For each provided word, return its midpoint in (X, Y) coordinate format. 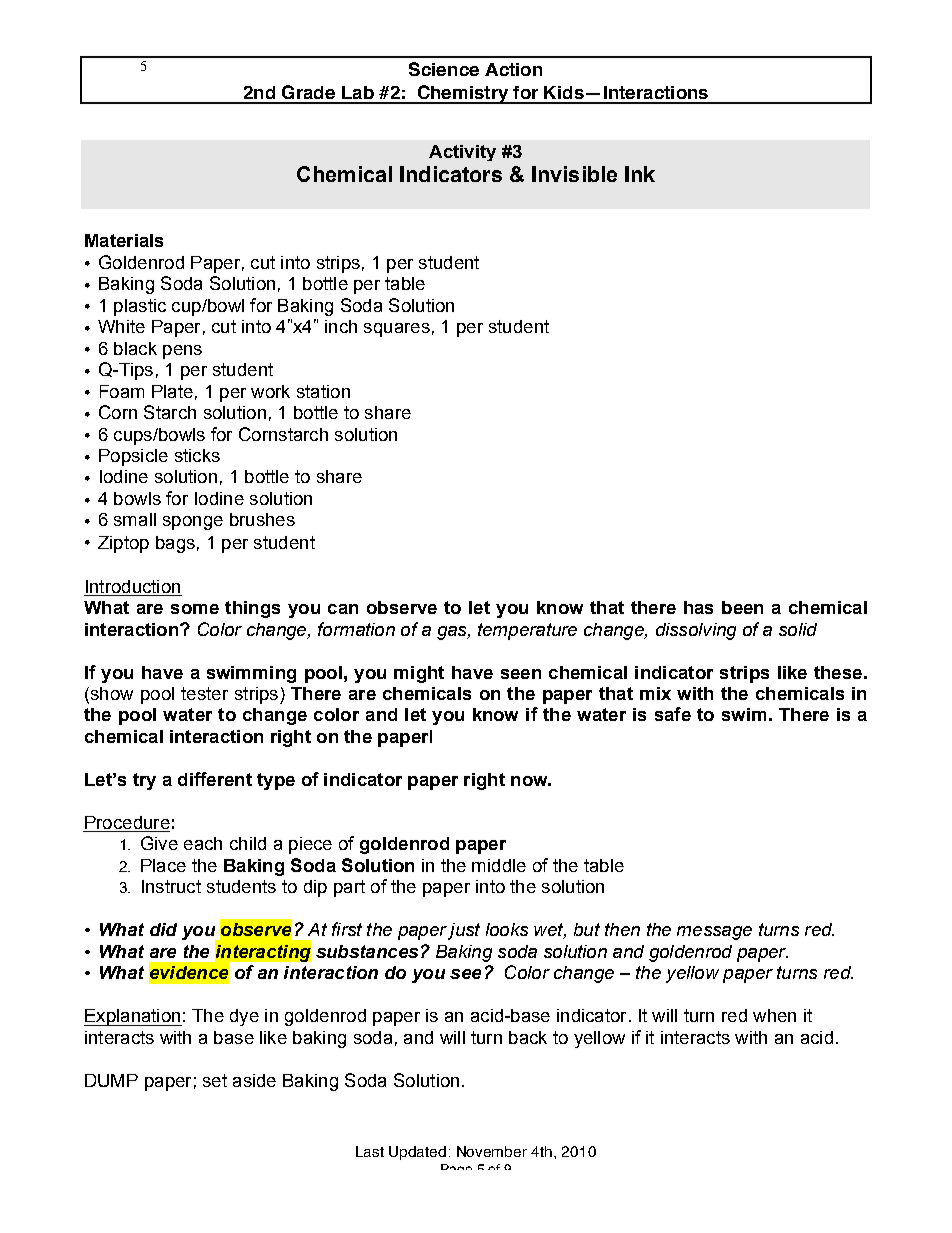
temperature (527, 631)
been (742, 607)
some (195, 609)
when (774, 1015)
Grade (308, 92)
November (492, 1151)
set (215, 1080)
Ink (640, 174)
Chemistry (462, 94)
